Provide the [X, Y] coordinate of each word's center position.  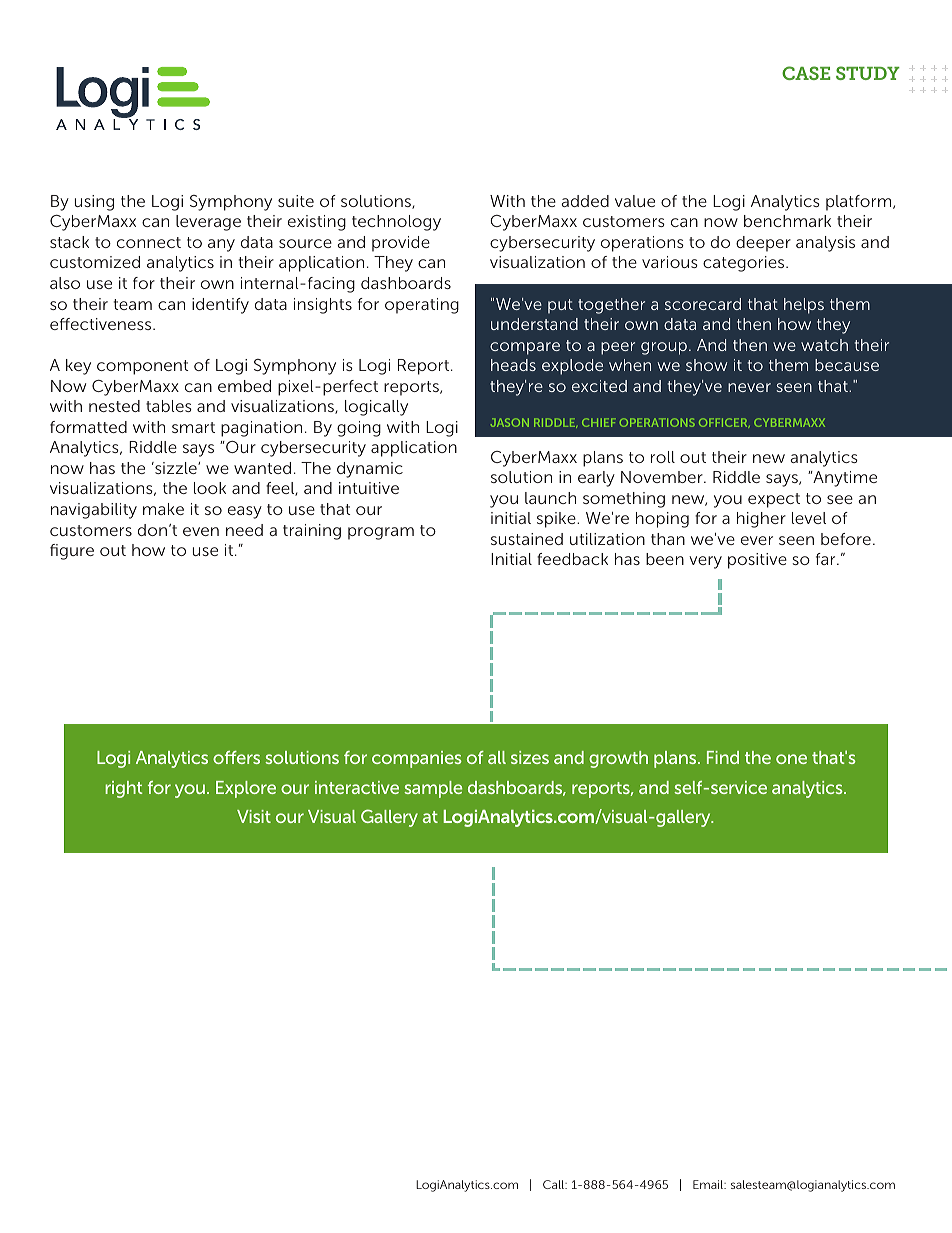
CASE [806, 73]
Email [709, 1184]
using [94, 203]
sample [433, 789]
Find [723, 757]
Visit [254, 816]
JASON [510, 422]
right [123, 789]
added [585, 201]
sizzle [176, 468]
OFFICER [724, 423]
